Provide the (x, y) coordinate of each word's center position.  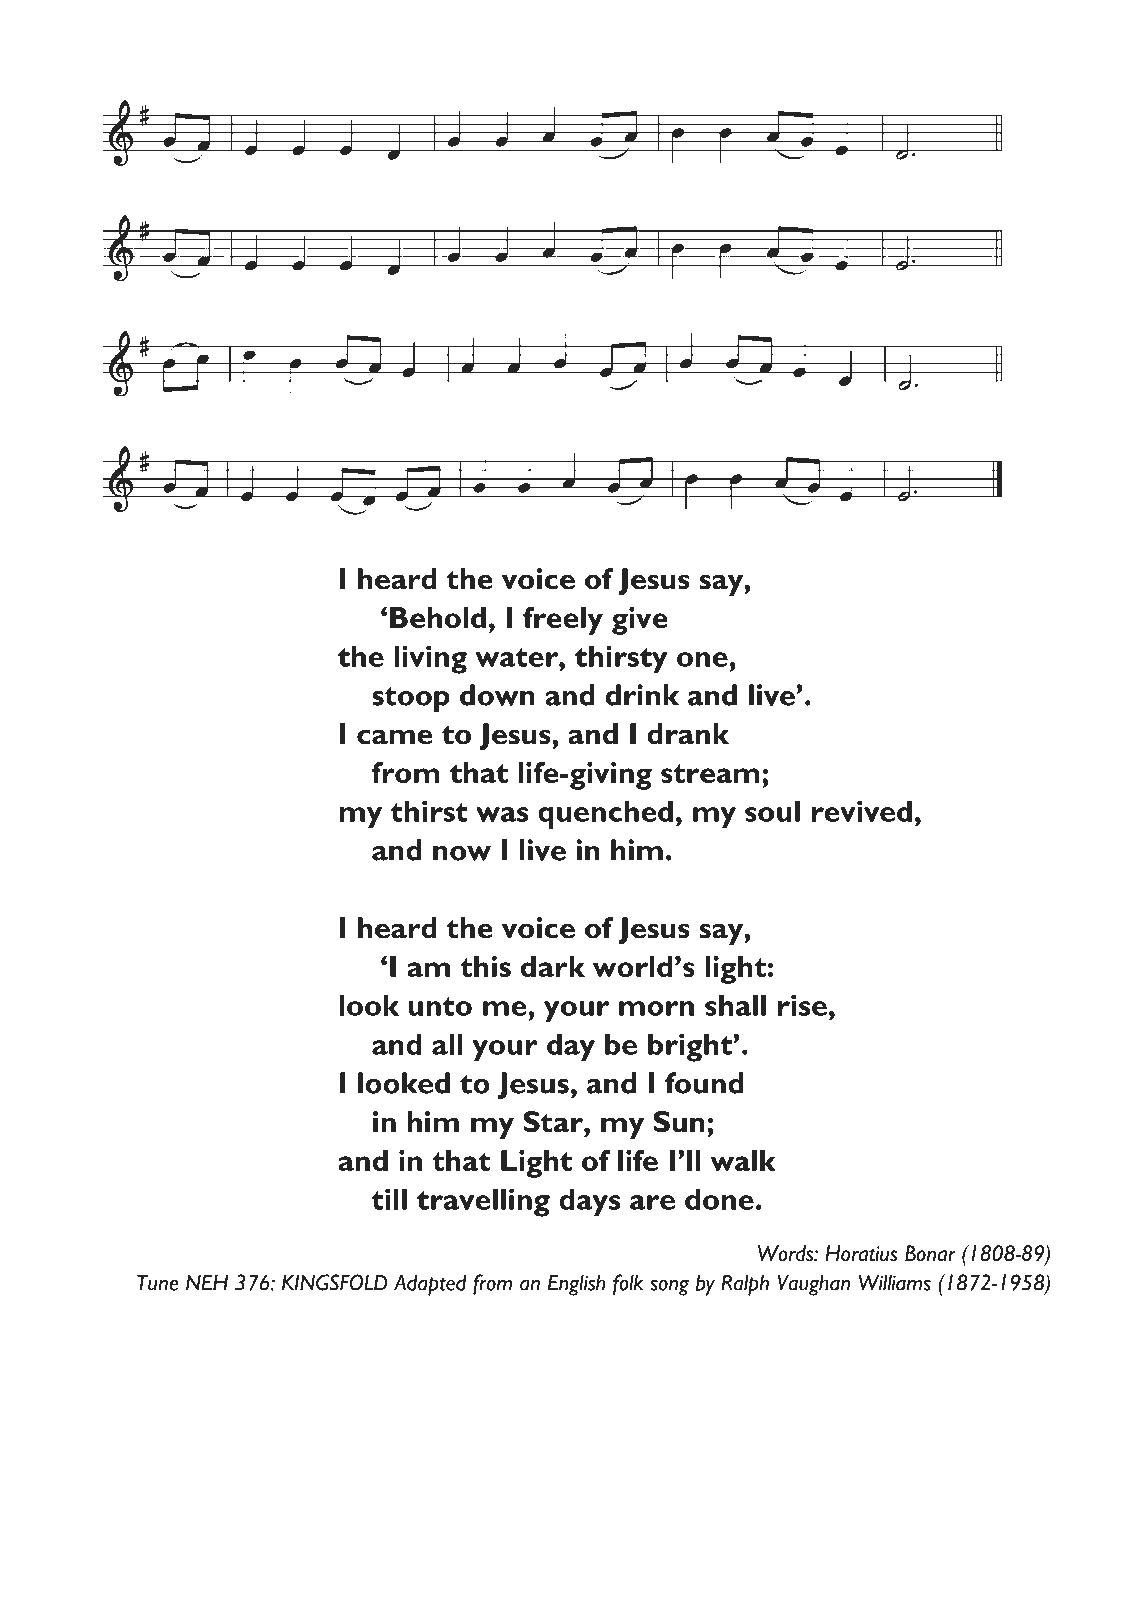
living (430, 659)
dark (553, 966)
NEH (207, 1282)
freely (563, 621)
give (640, 621)
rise (802, 1005)
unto (440, 1006)
